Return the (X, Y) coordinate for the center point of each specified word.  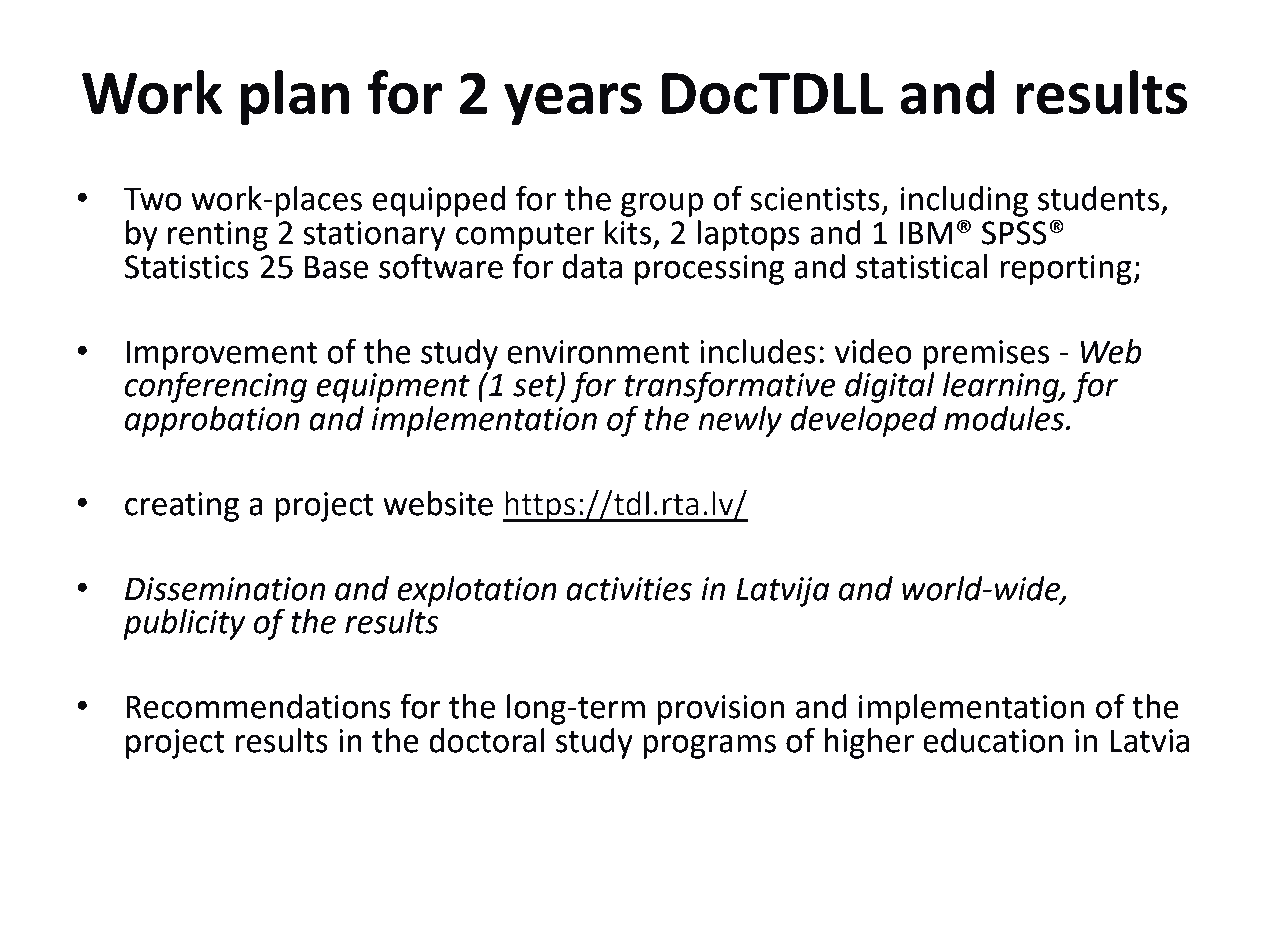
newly (740, 421)
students (1098, 198)
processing (709, 270)
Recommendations (258, 706)
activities (629, 589)
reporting (1067, 270)
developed (863, 421)
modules (1004, 418)
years (573, 104)
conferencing (216, 387)
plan (295, 97)
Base (336, 267)
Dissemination (225, 589)
